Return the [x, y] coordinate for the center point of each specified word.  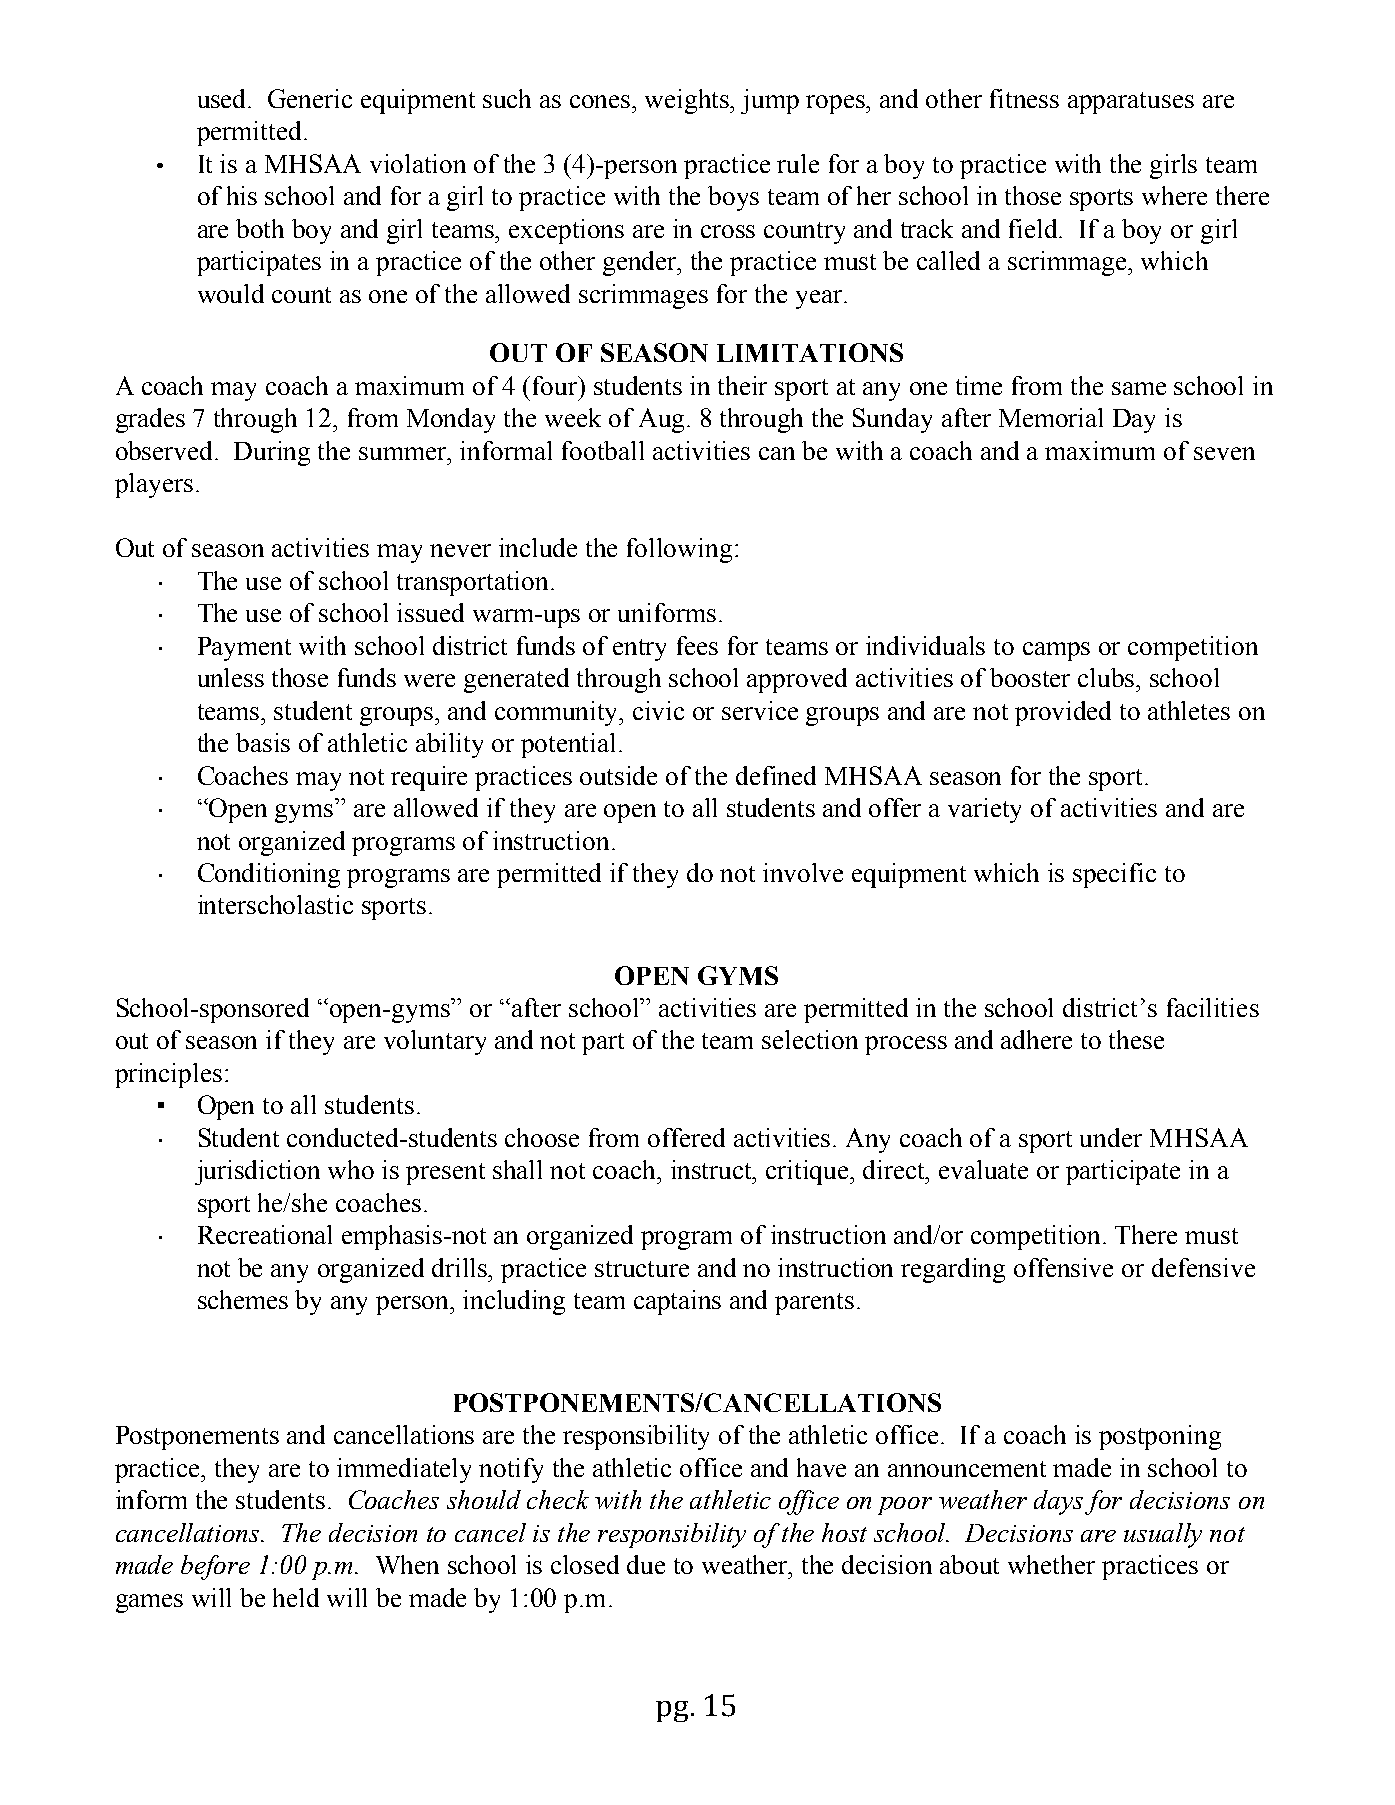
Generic [310, 98]
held [296, 1597]
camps [1056, 651]
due [646, 1564]
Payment [244, 649]
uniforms [667, 612]
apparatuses [1131, 103]
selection [810, 1039]
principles [168, 1075]
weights [688, 101]
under [1111, 1137]
